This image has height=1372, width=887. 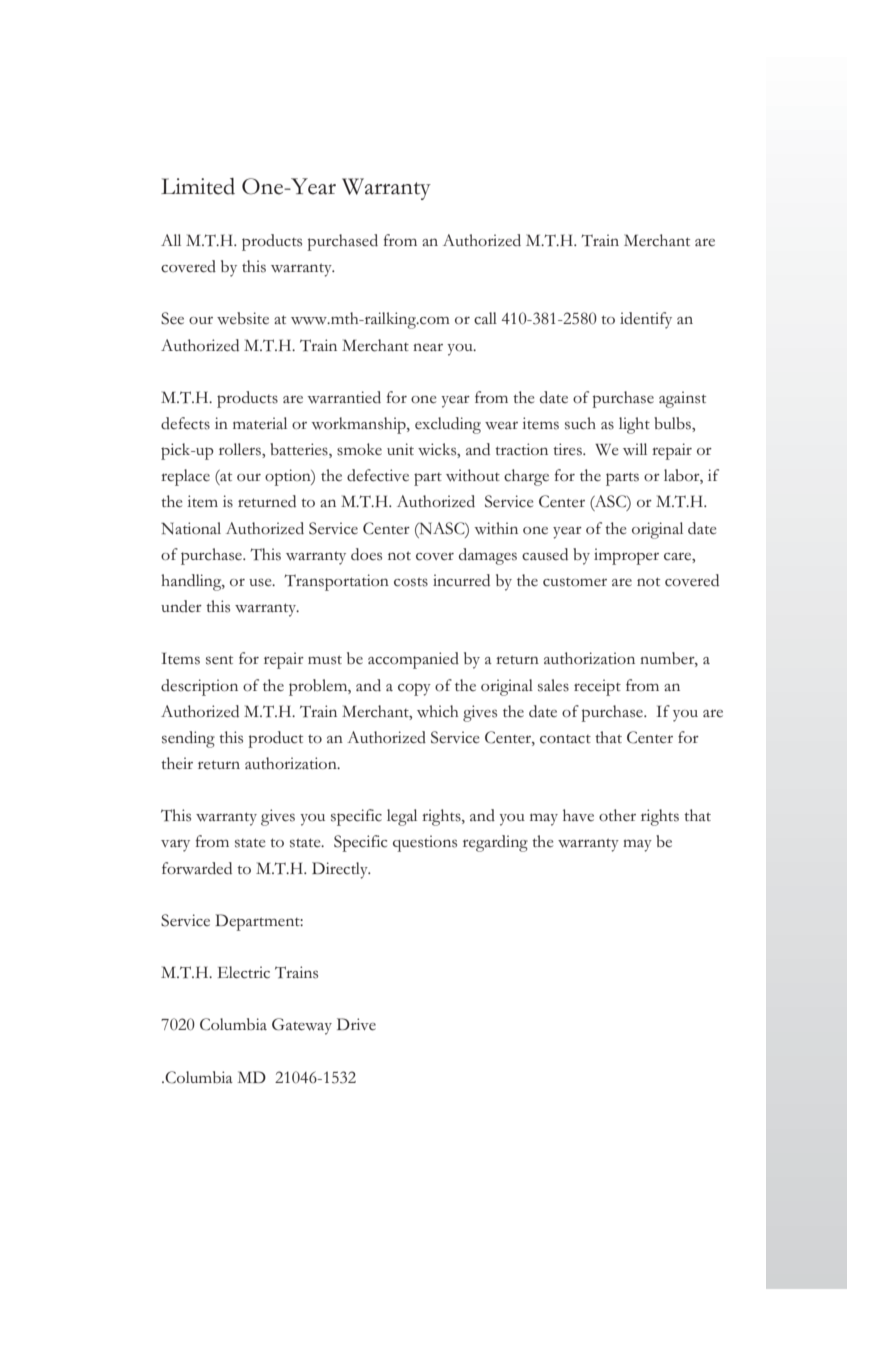 What do you see at coordinates (356, 1024) in the image?
I see `Drive` at bounding box center [356, 1024].
